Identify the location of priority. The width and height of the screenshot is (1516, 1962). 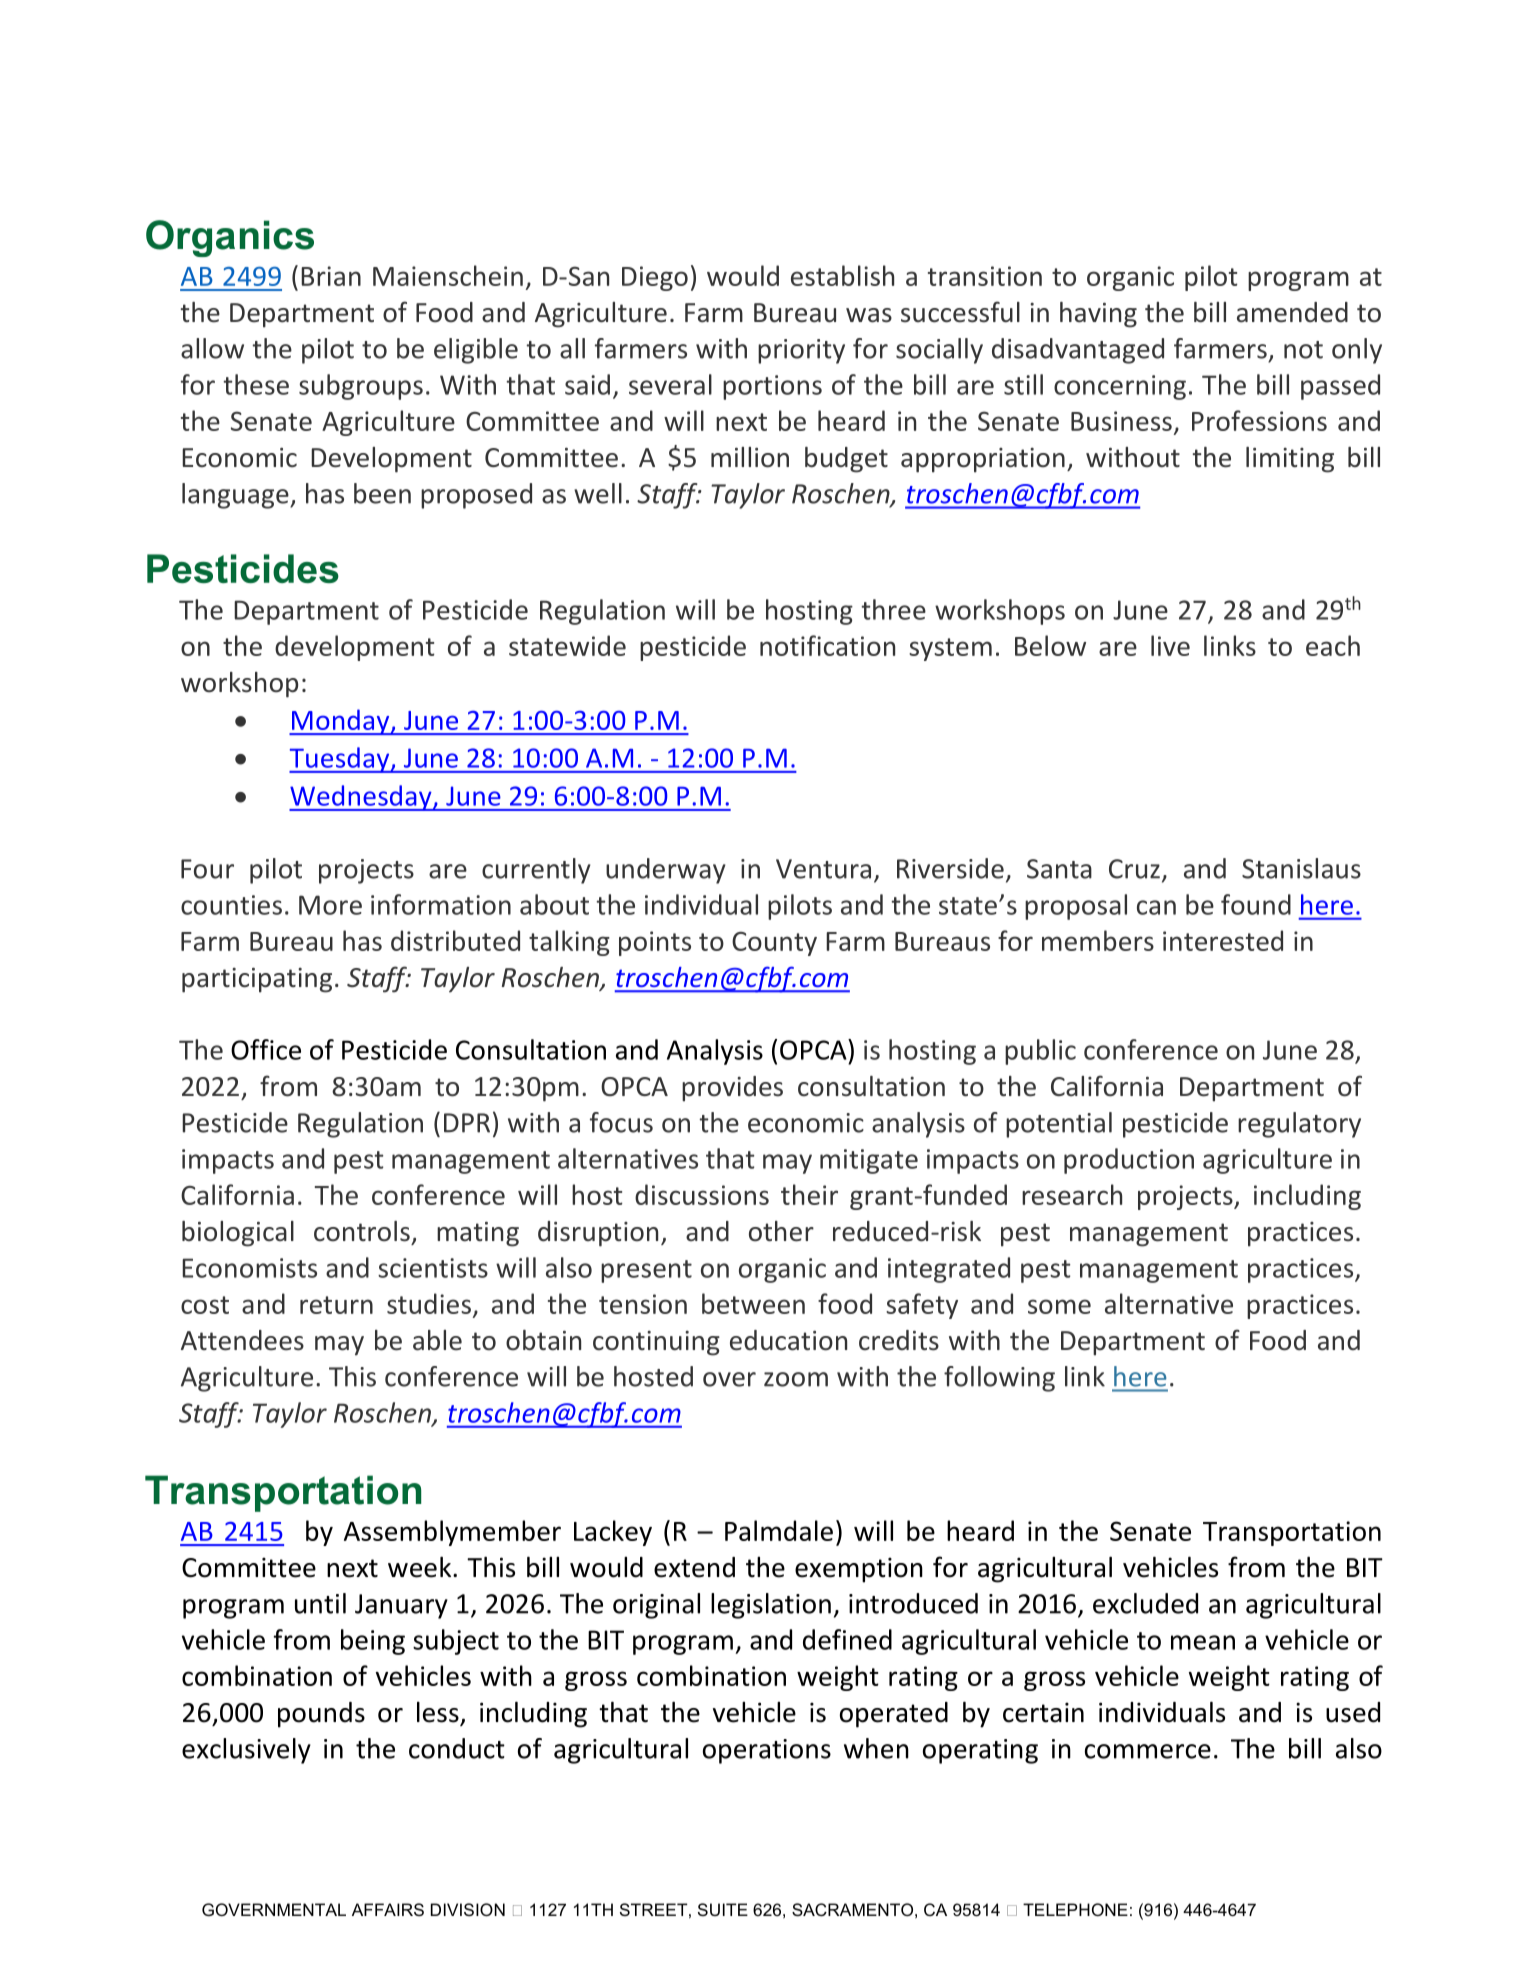
(801, 351).
